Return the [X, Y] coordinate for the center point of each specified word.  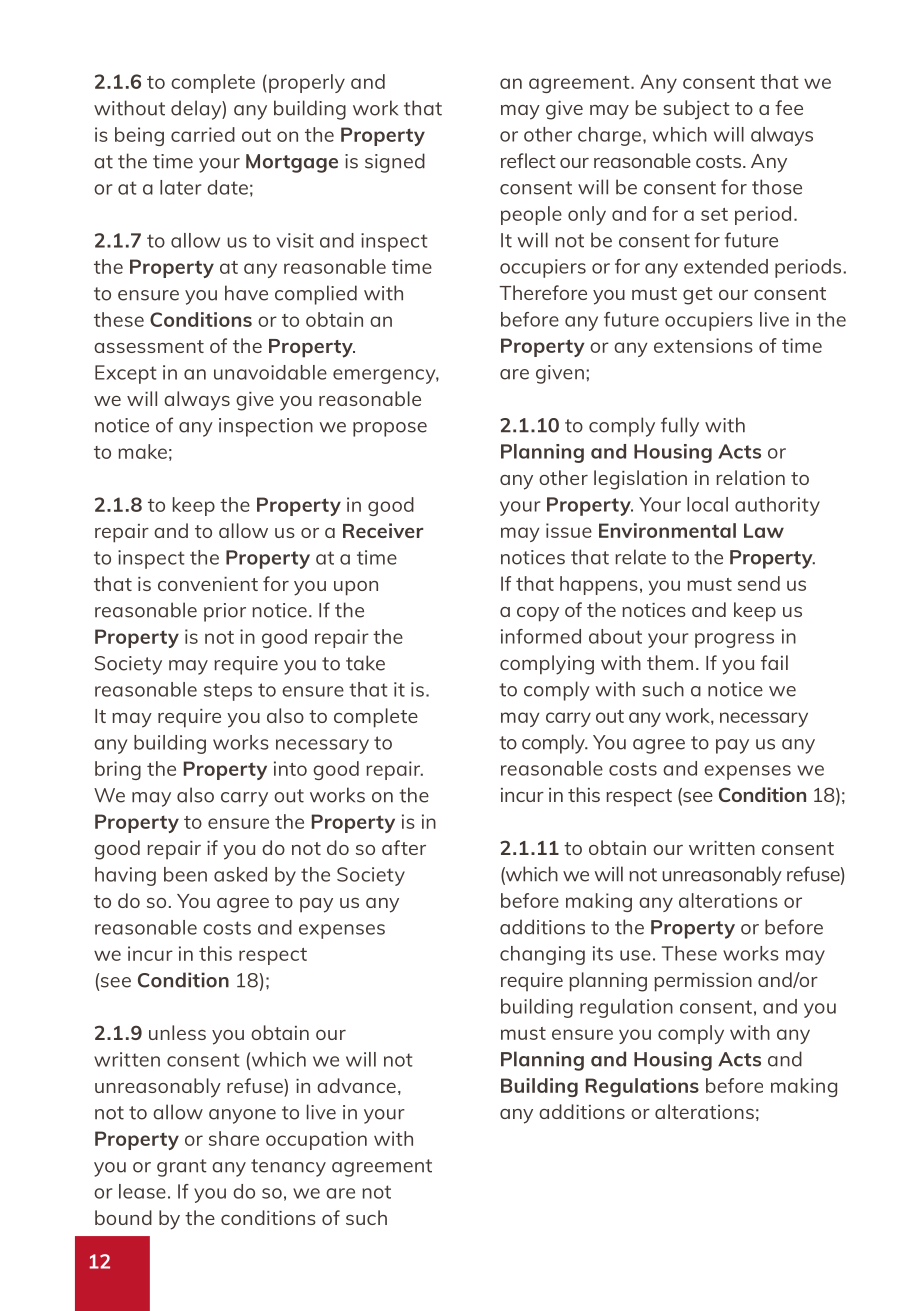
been [185, 874]
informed [541, 636]
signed [395, 163]
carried [203, 134]
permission [703, 982]
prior [225, 612]
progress [734, 640]
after [404, 847]
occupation [316, 1140]
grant [182, 1168]
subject [696, 110]
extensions [703, 345]
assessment [149, 346]
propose [390, 429]
